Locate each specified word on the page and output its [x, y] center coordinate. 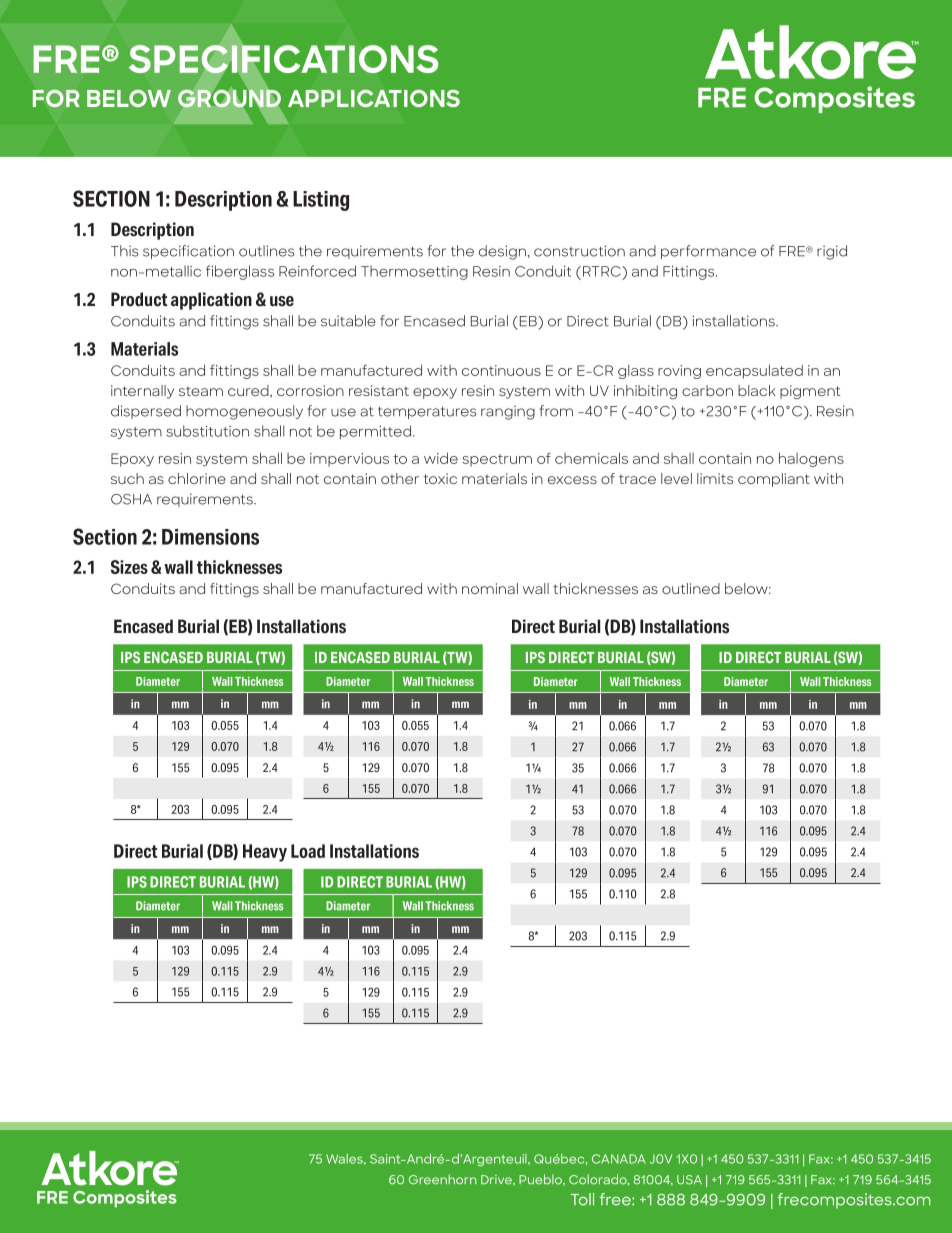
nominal [490, 588]
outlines [266, 251]
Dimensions [210, 537]
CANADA [618, 1159]
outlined [691, 588]
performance [708, 252]
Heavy [265, 853]
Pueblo [541, 1180]
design [502, 252]
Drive [497, 1180]
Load [308, 851]
